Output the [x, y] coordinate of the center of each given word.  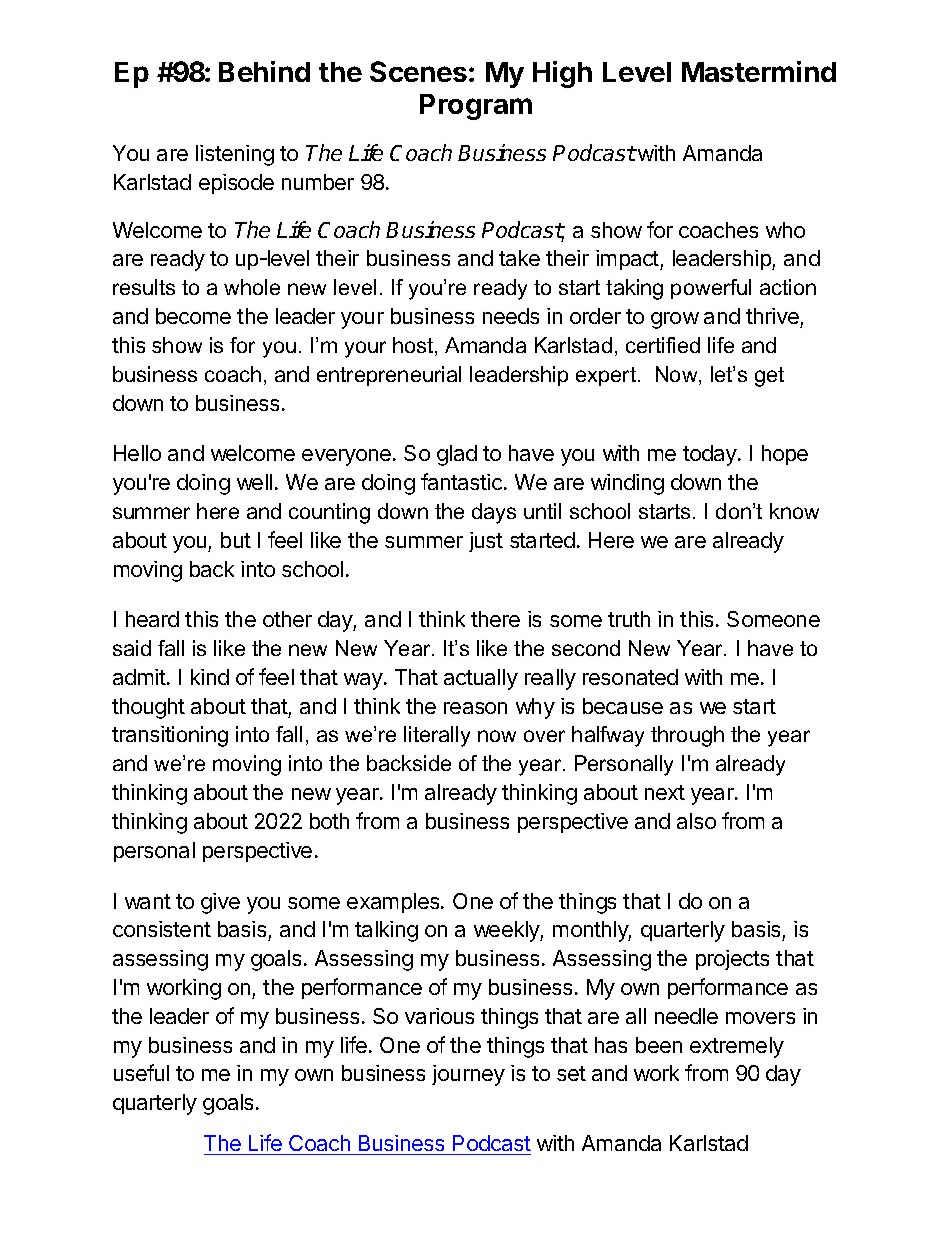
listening [235, 155]
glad [457, 455]
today [711, 455]
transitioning [170, 736]
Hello [137, 453]
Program [476, 107]
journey [468, 1075]
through [687, 736]
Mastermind [759, 71]
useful [141, 1072]
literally [437, 736]
